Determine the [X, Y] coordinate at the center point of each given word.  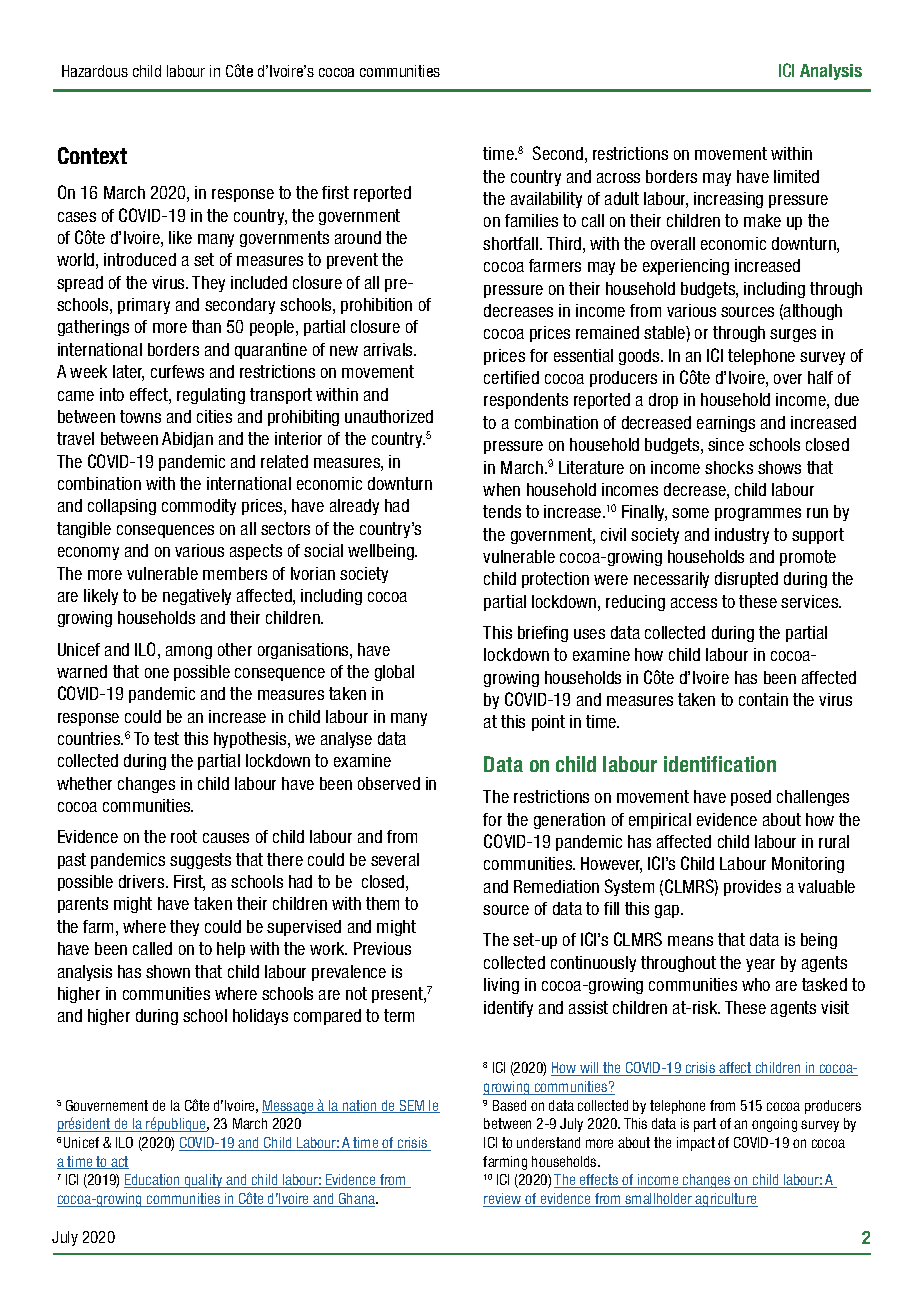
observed [389, 783]
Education [153, 1181]
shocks [729, 467]
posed [751, 798]
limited [796, 176]
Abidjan [187, 440]
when [501, 489]
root [184, 836]
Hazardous [95, 71]
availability [546, 200]
